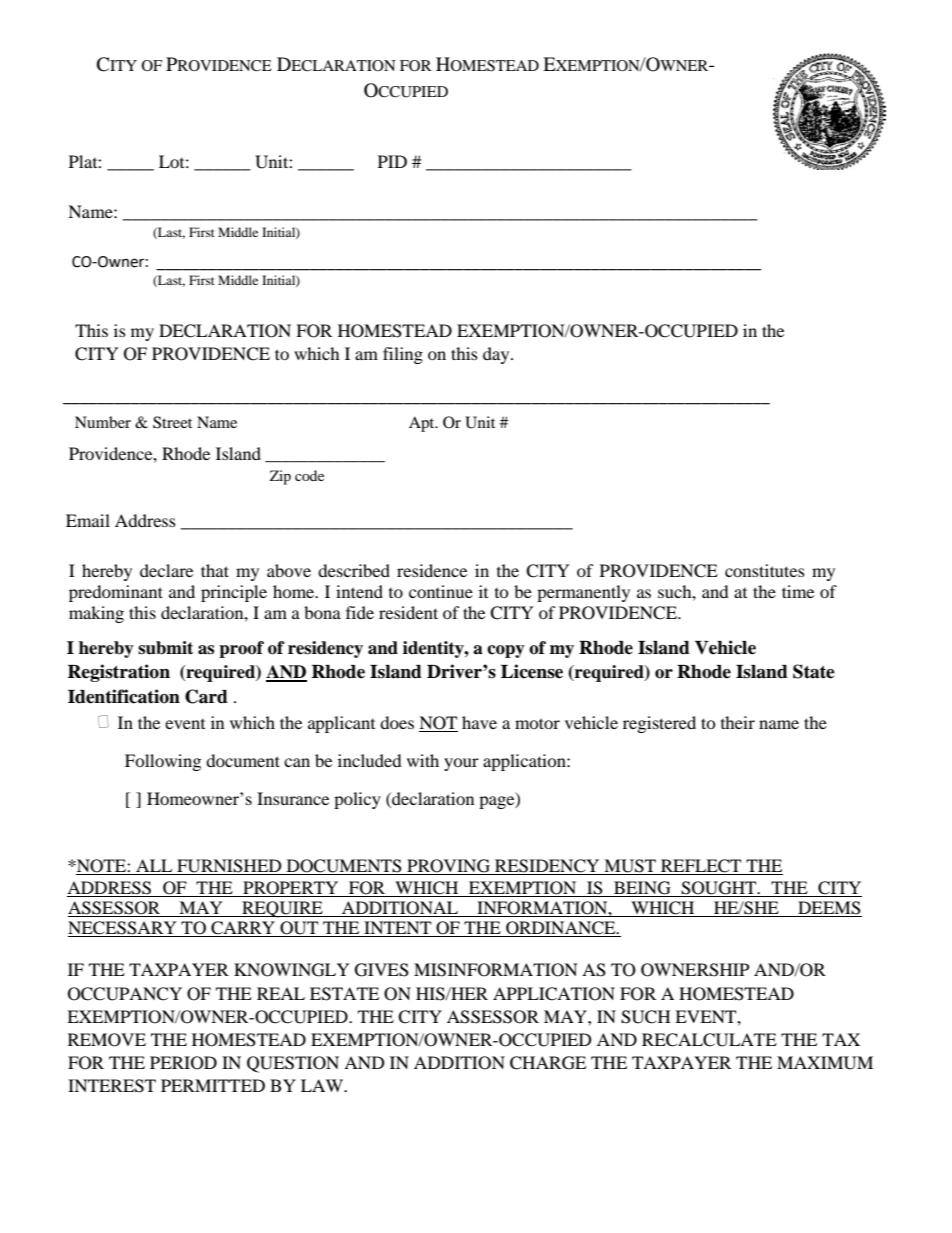  I want to click on PERIOD, so click(183, 1063).
